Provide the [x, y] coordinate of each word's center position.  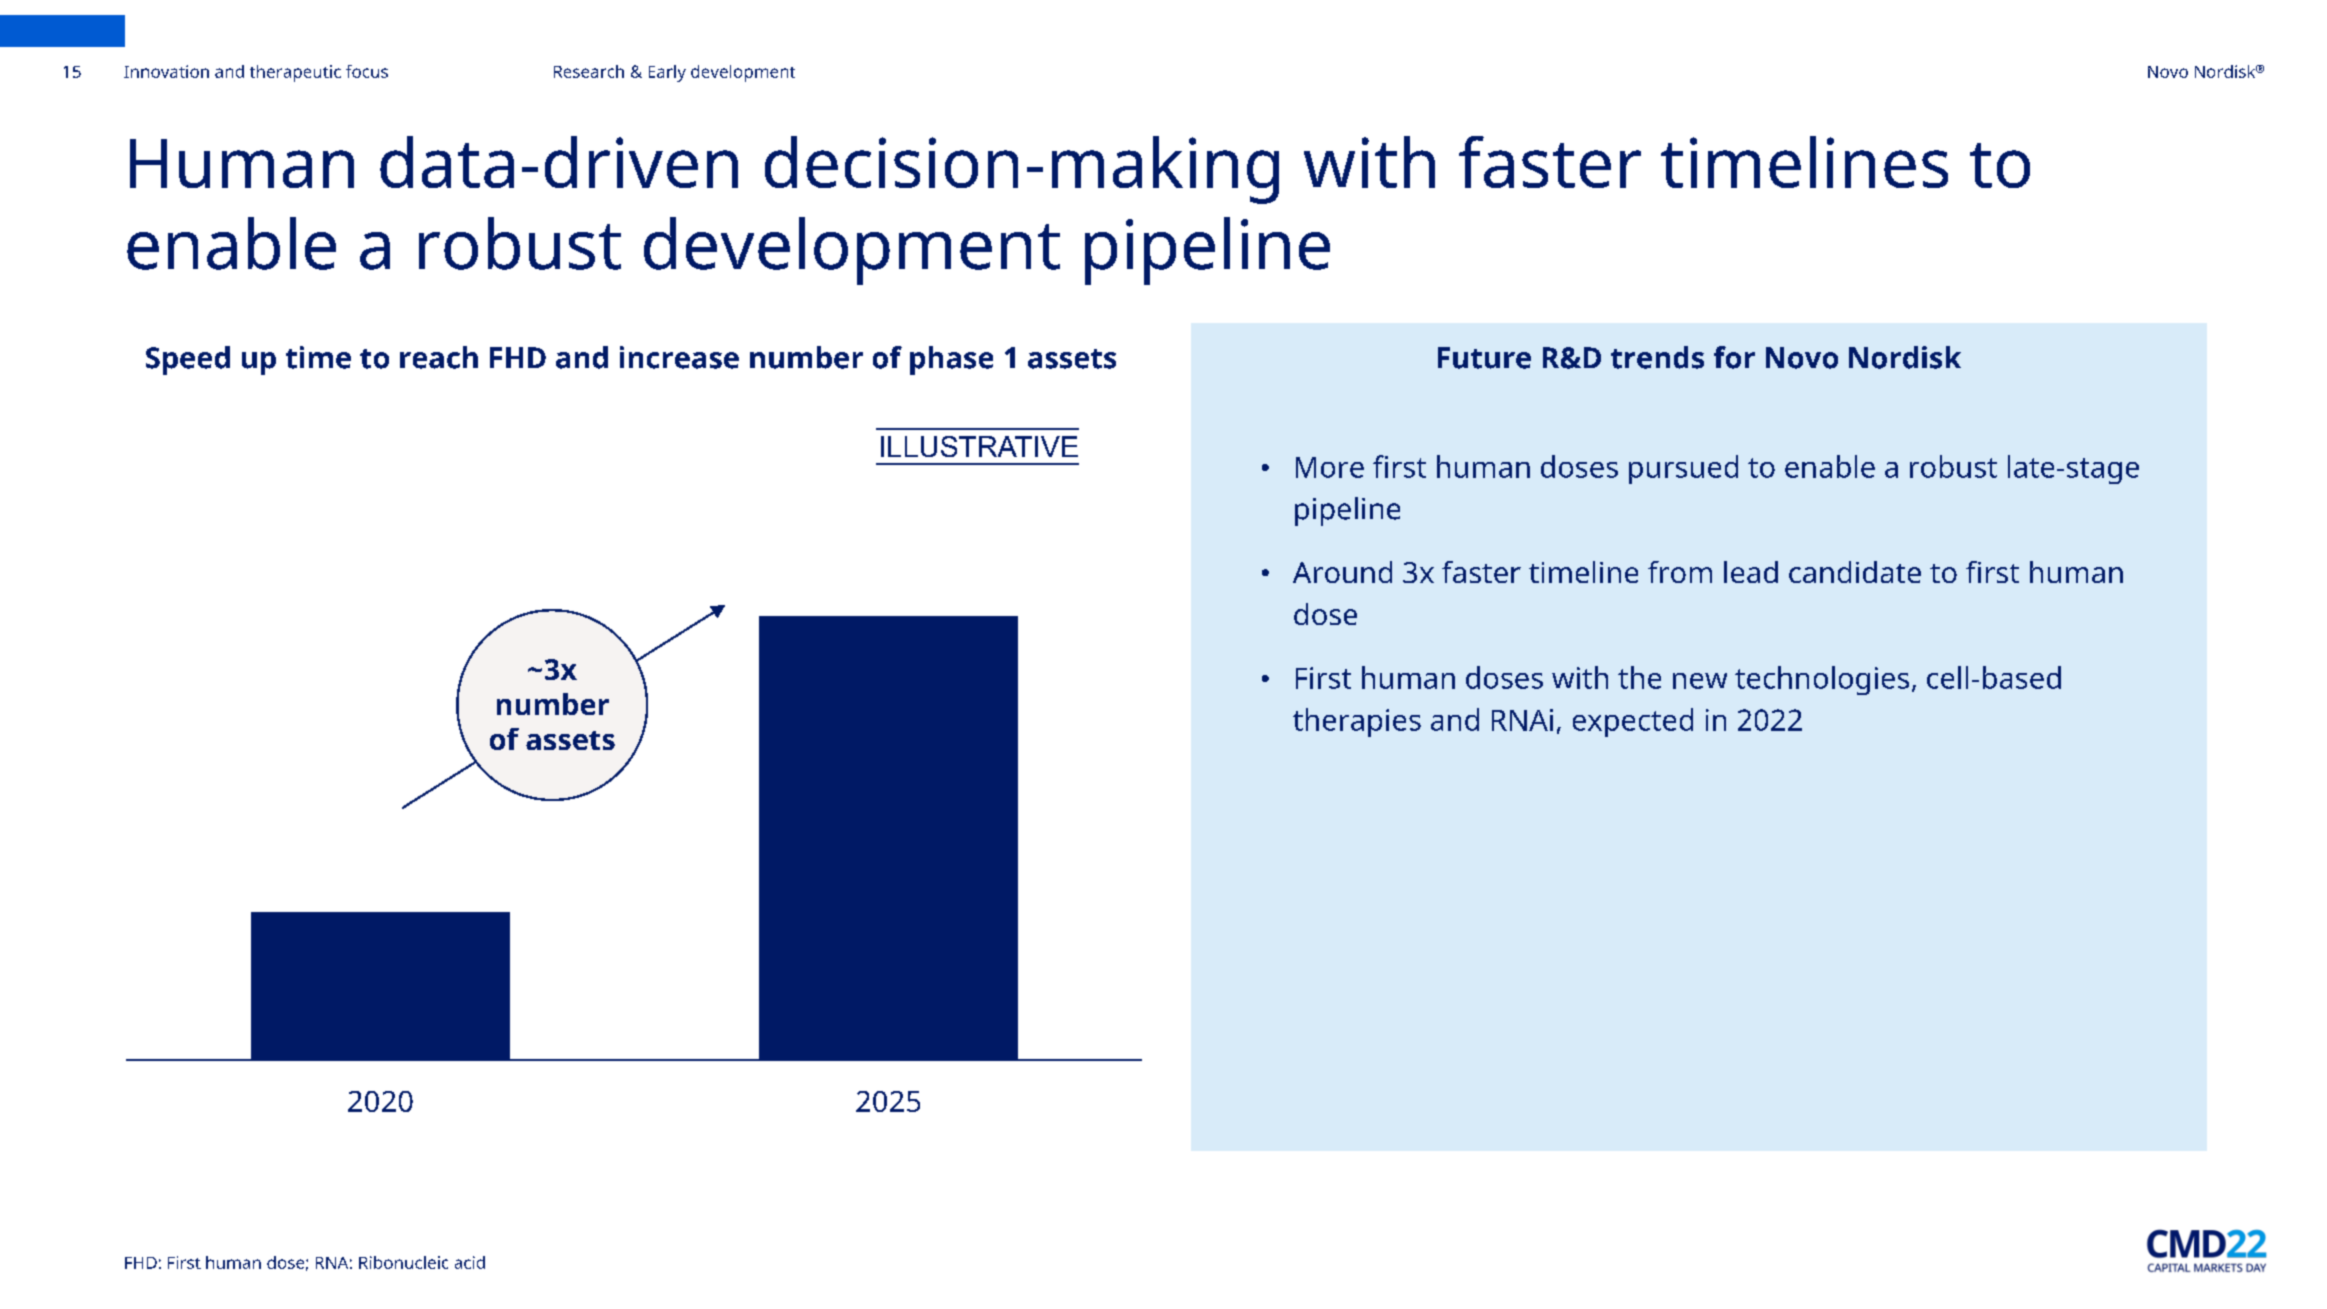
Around [1342, 572]
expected [1633, 722]
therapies [1357, 722]
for [1734, 357]
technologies [1822, 680]
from [1680, 572]
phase [951, 360]
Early [667, 73]
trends [1657, 357]
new [1700, 681]
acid [470, 1262]
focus [367, 71]
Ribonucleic [403, 1262]
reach [439, 357]
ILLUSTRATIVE [979, 446]
